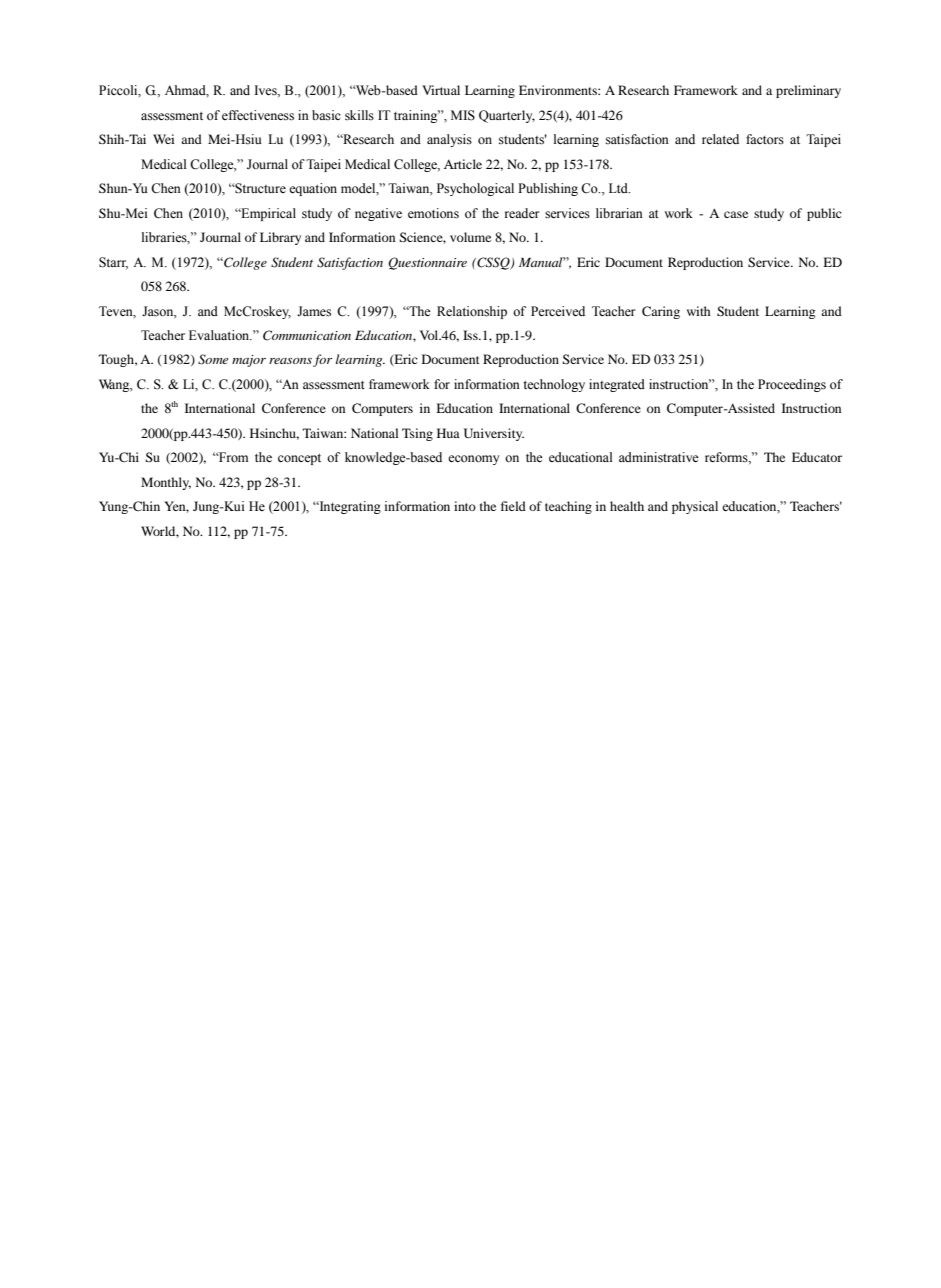  I want to click on equation, so click(313, 189).
